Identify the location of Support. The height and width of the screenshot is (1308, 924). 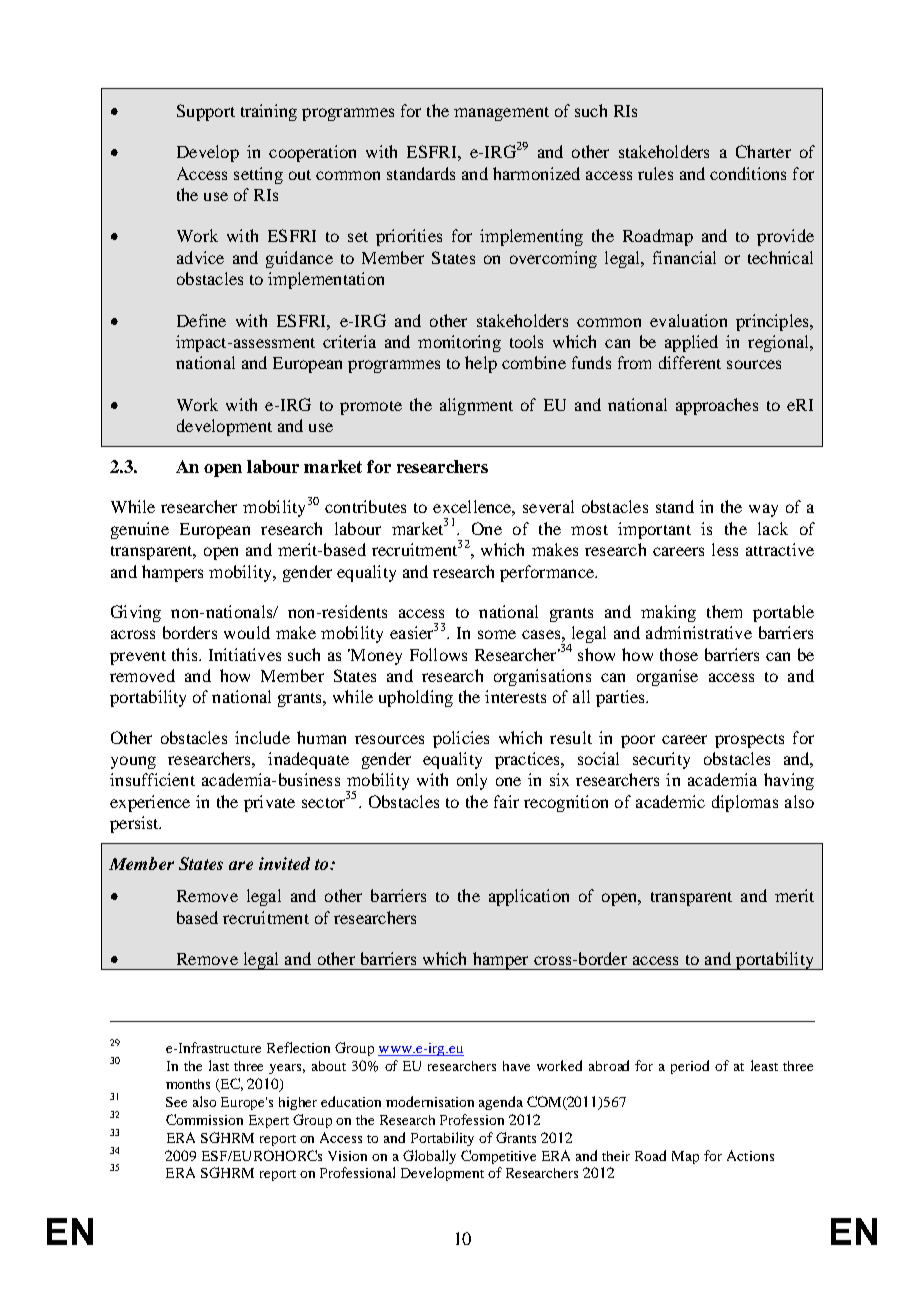
(206, 112).
